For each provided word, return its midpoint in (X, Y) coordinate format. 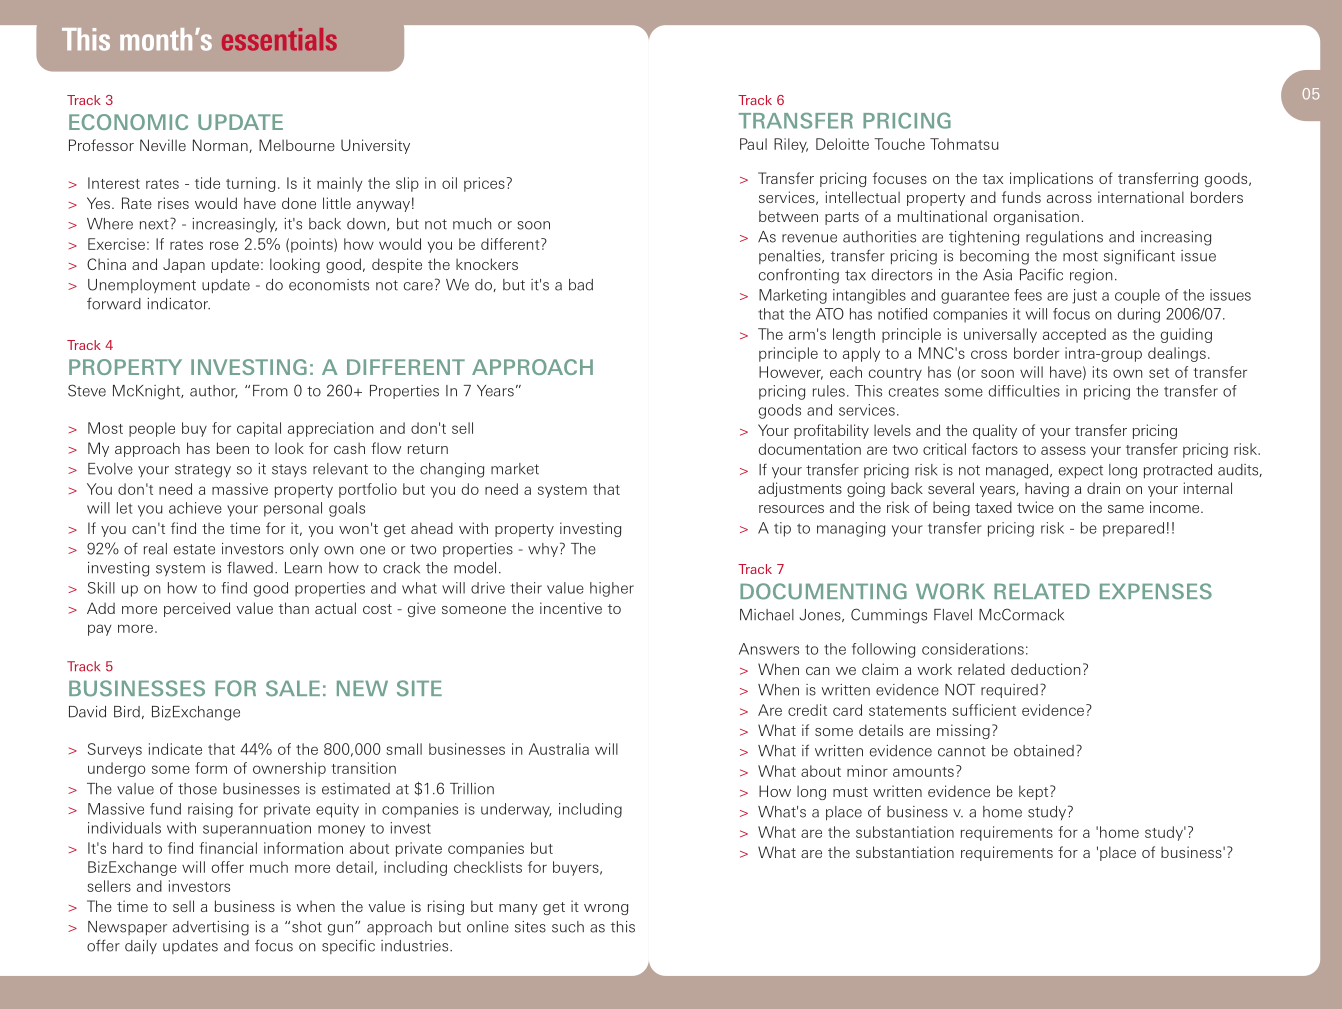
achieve (195, 508)
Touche (899, 144)
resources (791, 509)
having (1047, 489)
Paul (753, 144)
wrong (606, 909)
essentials (279, 39)
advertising (211, 928)
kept (1035, 792)
